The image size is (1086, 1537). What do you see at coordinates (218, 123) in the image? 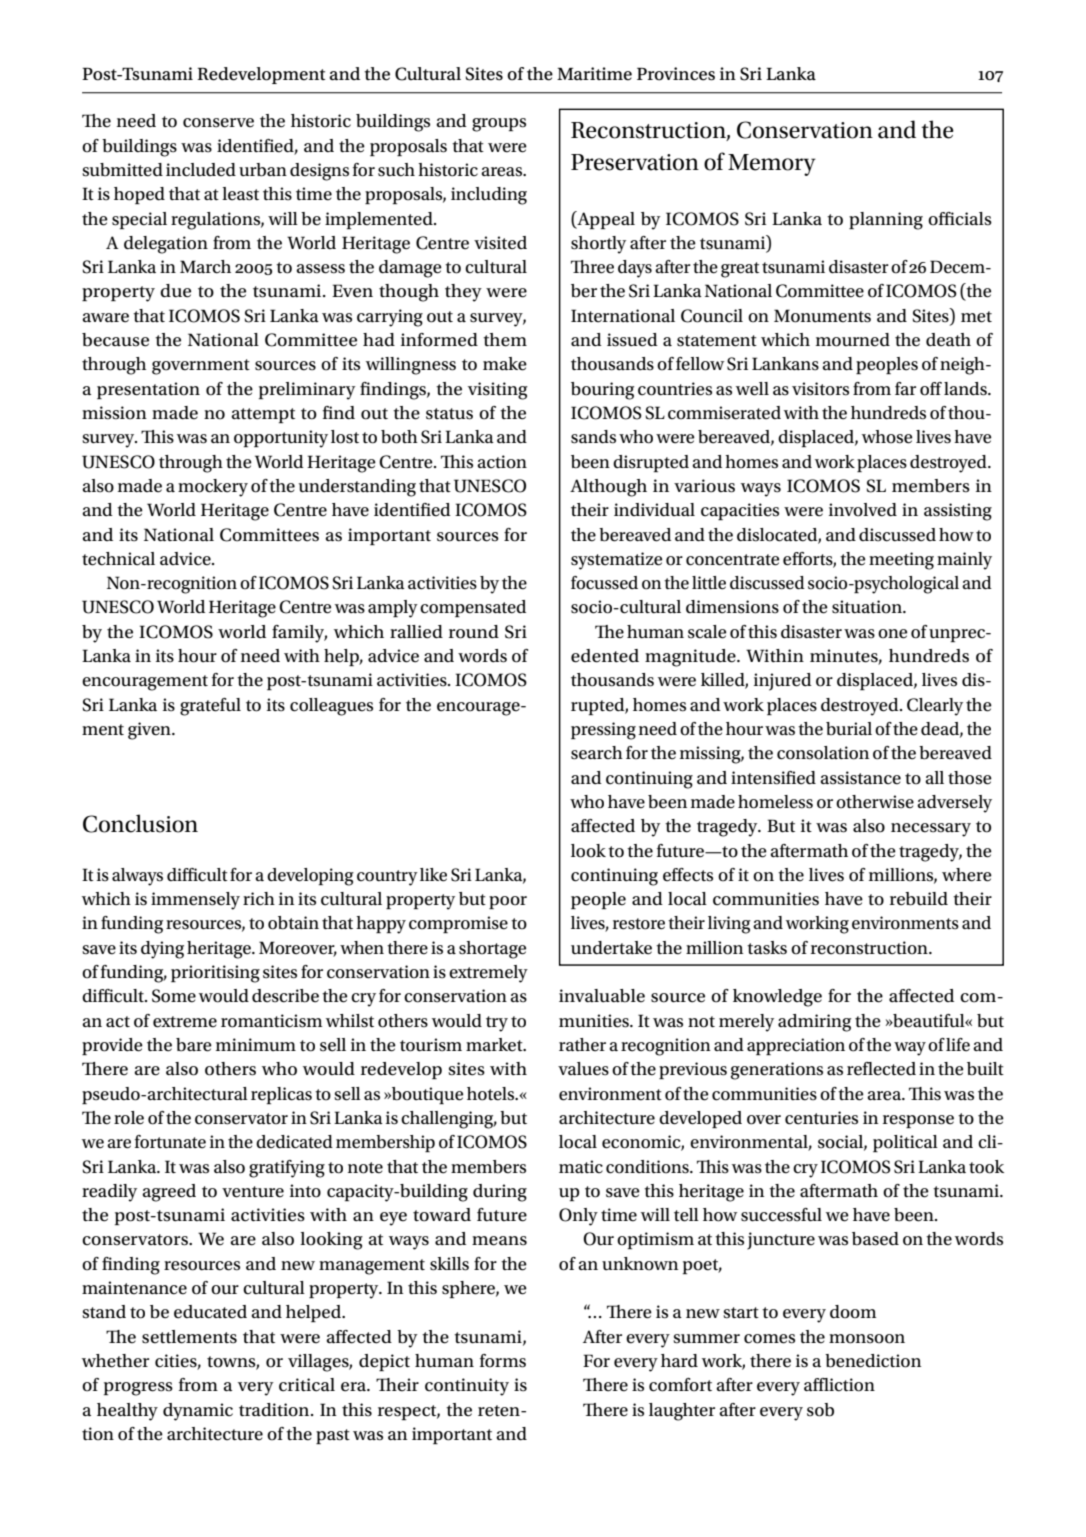
I see `conserve` at bounding box center [218, 123].
